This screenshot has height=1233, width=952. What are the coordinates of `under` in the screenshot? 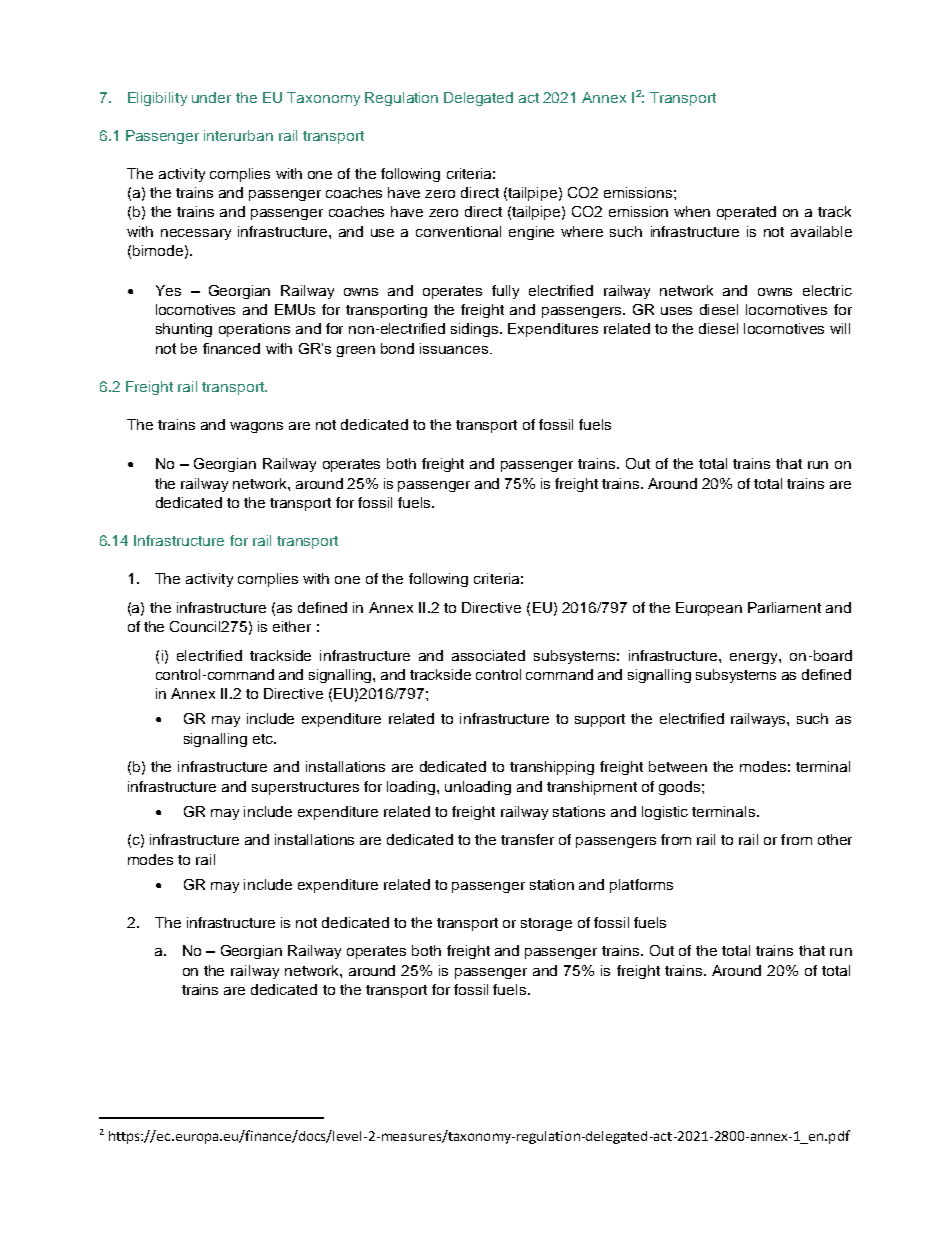 It's located at (211, 97).
